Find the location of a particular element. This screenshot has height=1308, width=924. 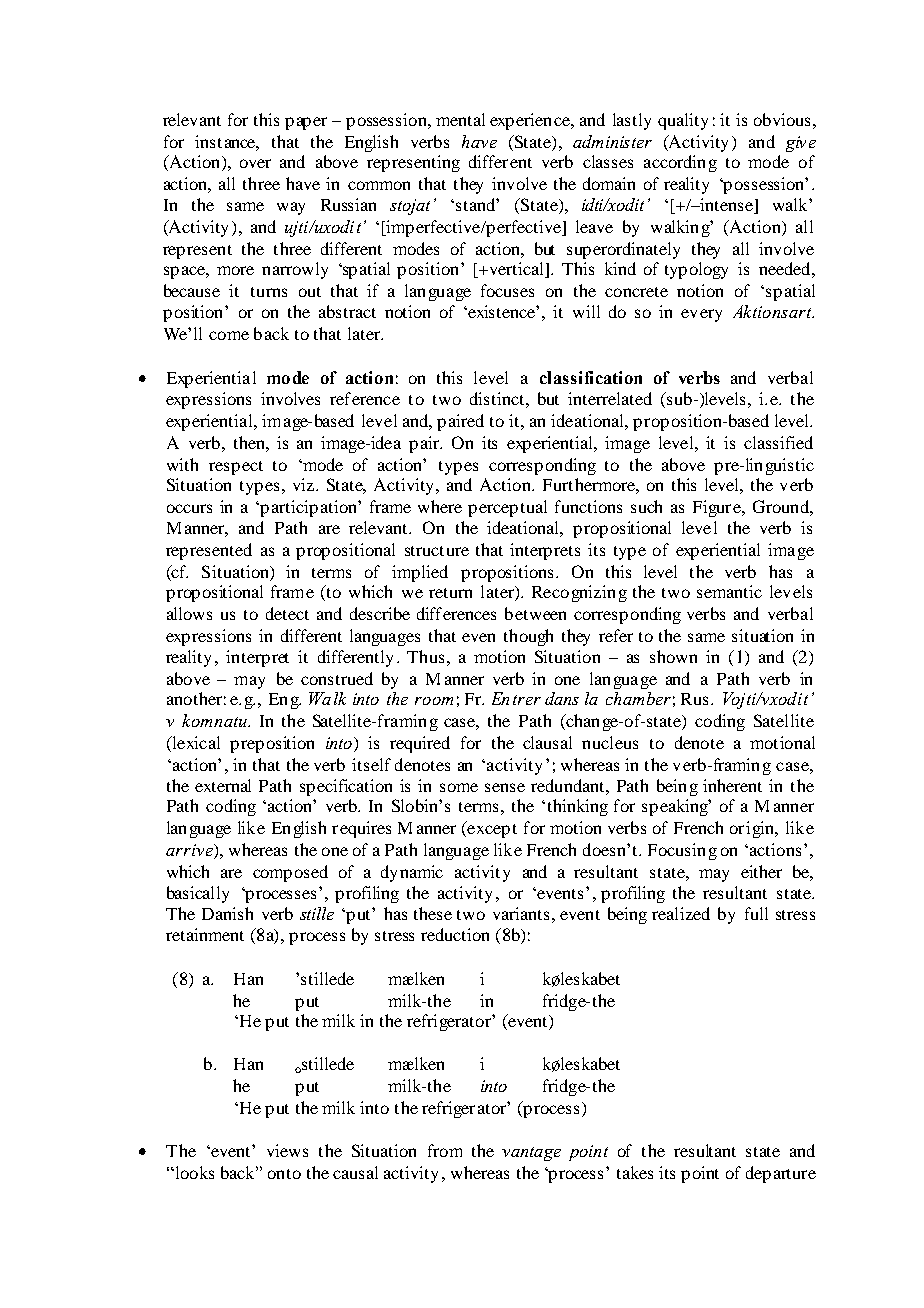

vantage is located at coordinates (531, 1154).
